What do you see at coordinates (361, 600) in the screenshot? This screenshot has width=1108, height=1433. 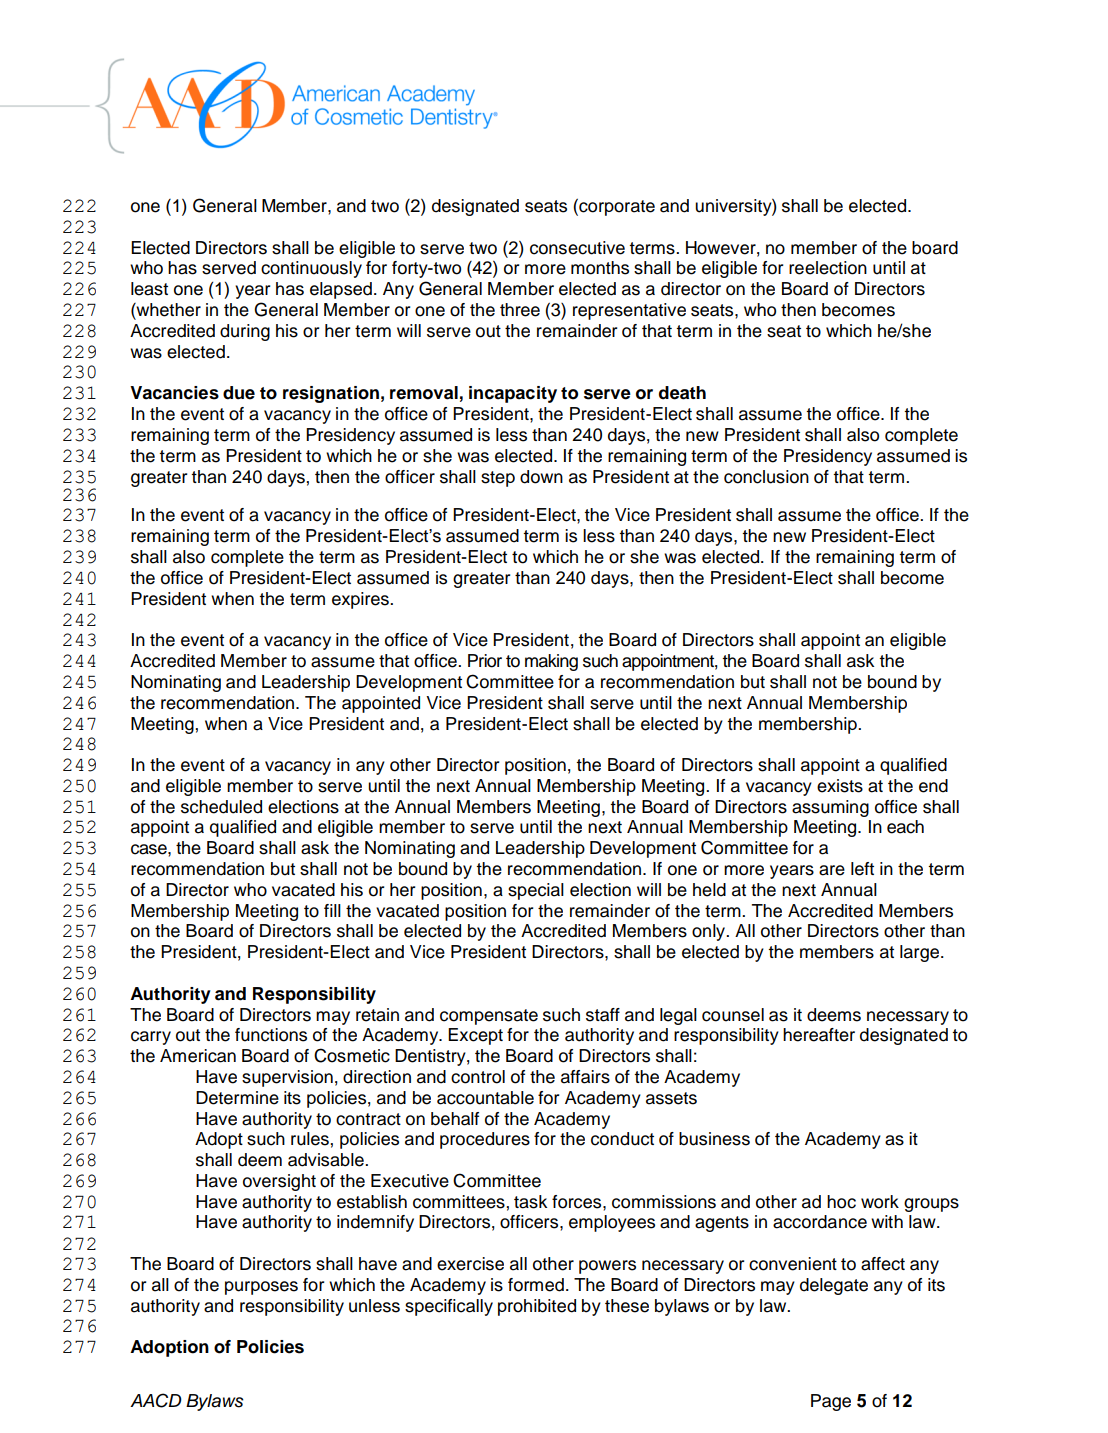 I see `expires` at bounding box center [361, 600].
